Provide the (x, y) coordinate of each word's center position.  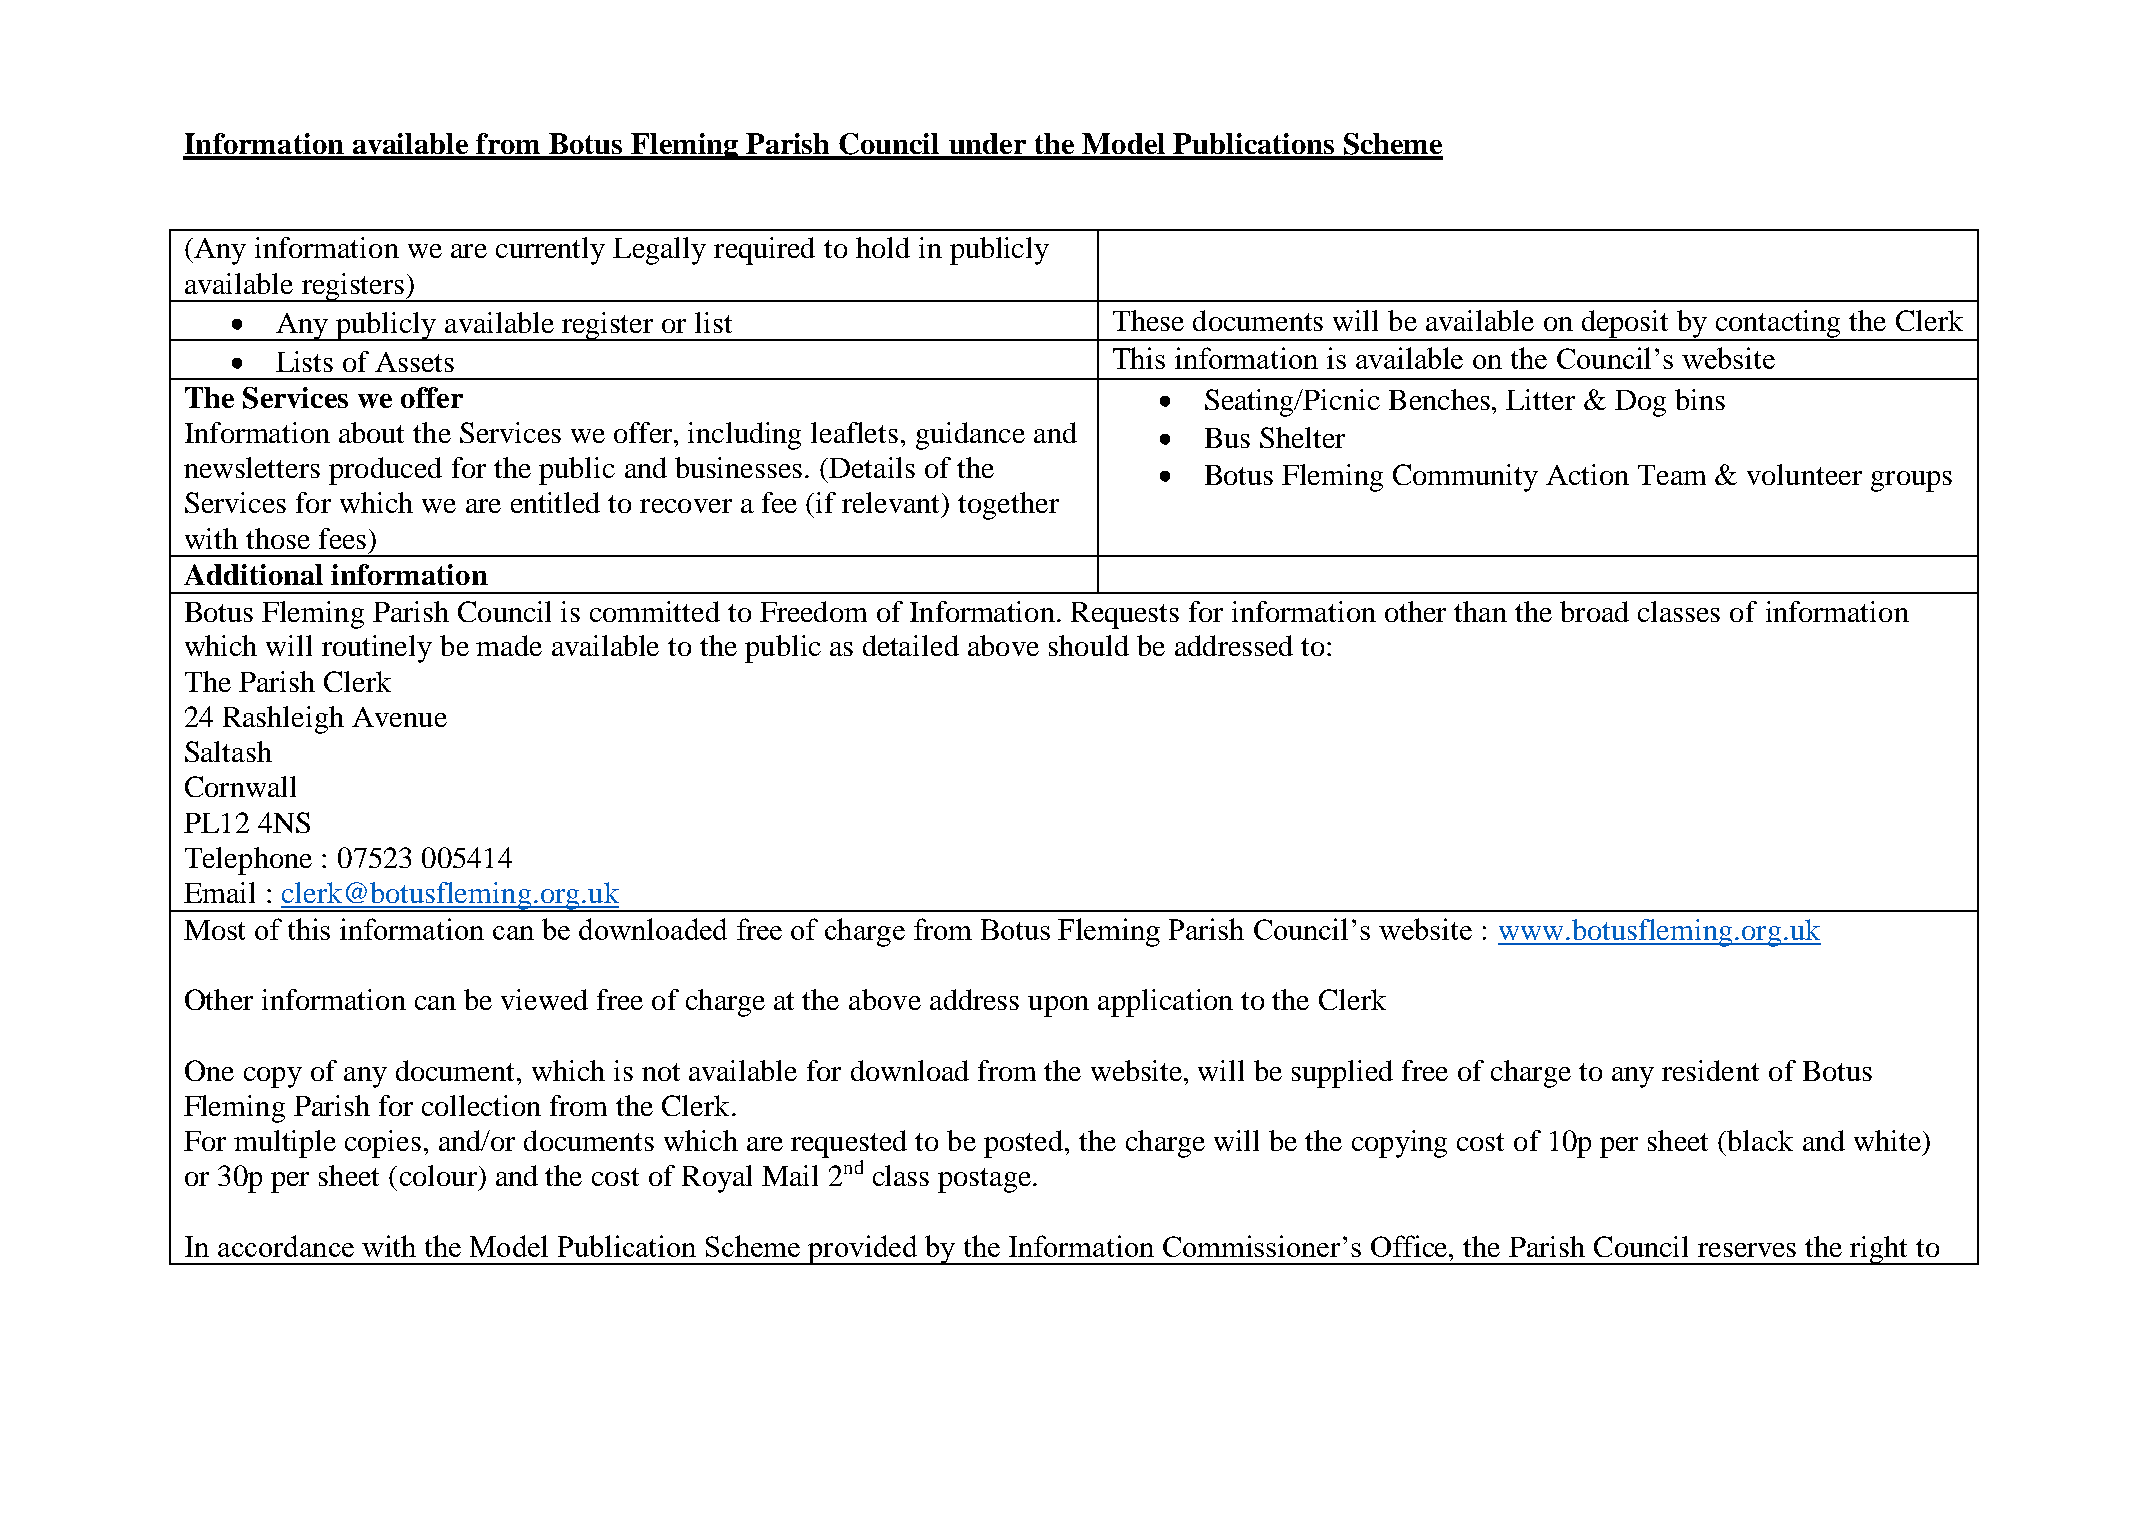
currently (550, 251)
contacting (1779, 325)
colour (438, 1175)
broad (1594, 611)
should (1089, 645)
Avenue (399, 717)
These (1148, 320)
